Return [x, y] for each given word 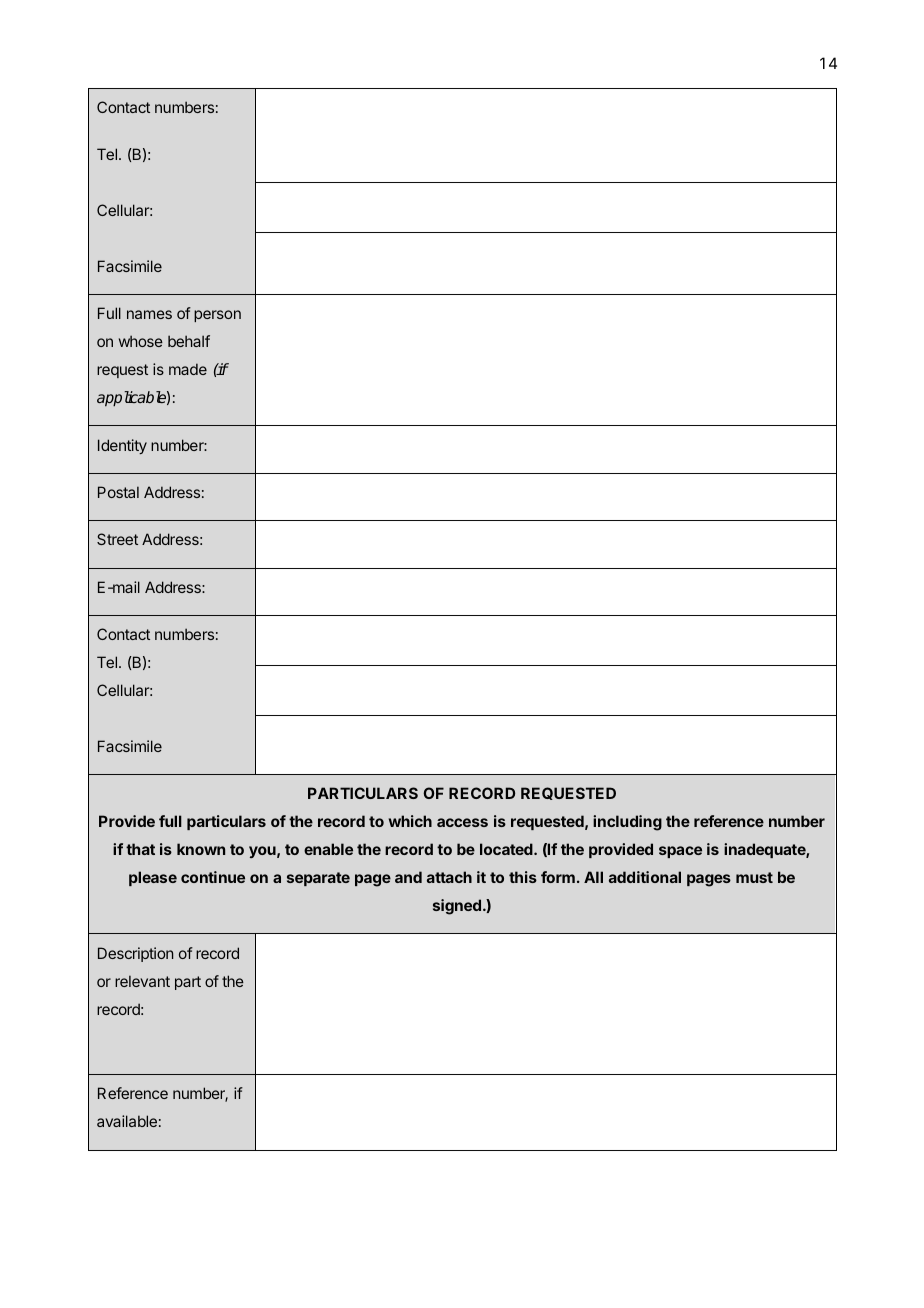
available [127, 1121]
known [201, 849]
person [217, 316]
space [680, 852]
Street [117, 539]
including [627, 823]
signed [457, 907]
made [188, 369]
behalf [189, 341]
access [462, 822]
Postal [118, 492]
